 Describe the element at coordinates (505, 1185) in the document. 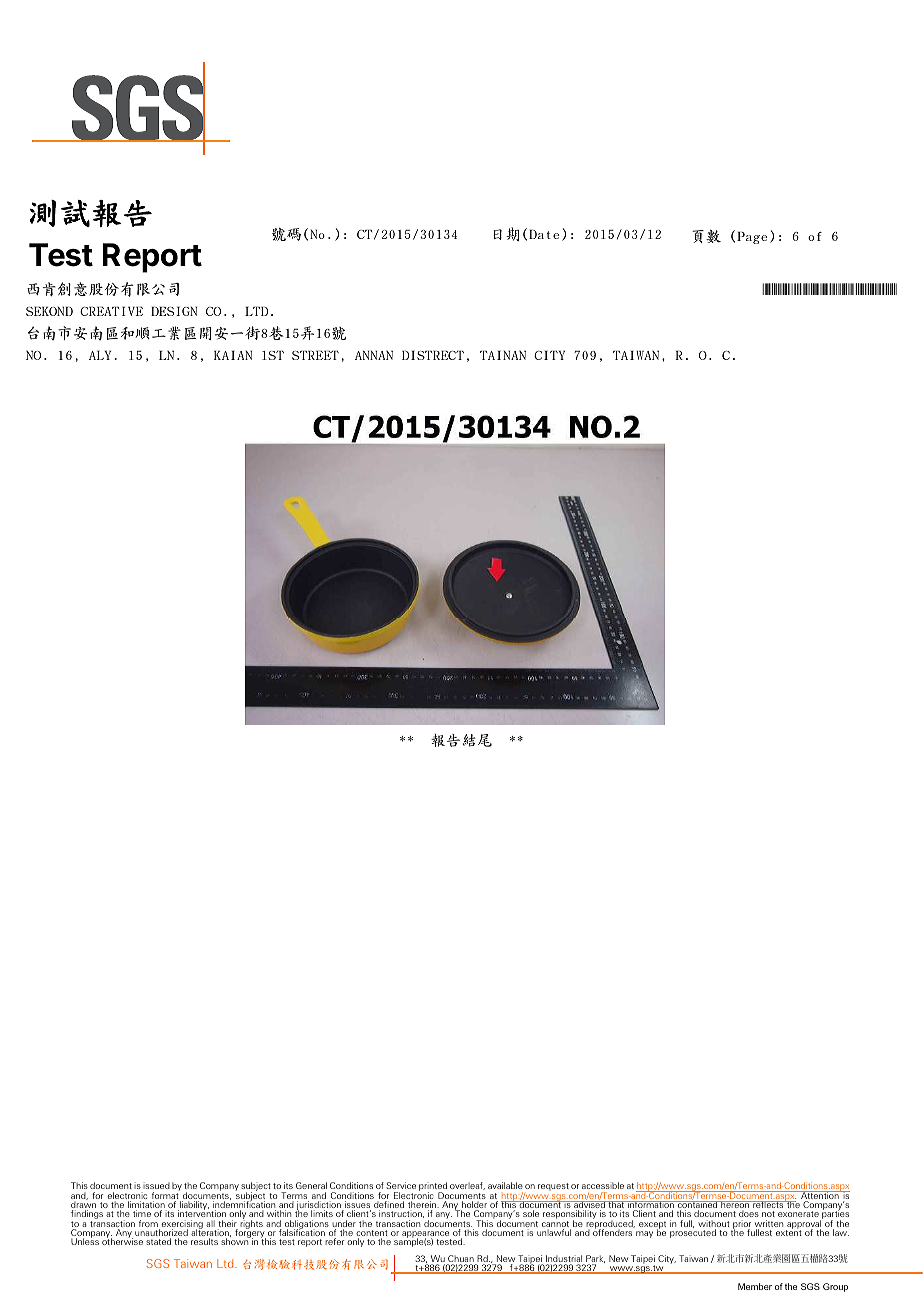

I see `available` at that location.
